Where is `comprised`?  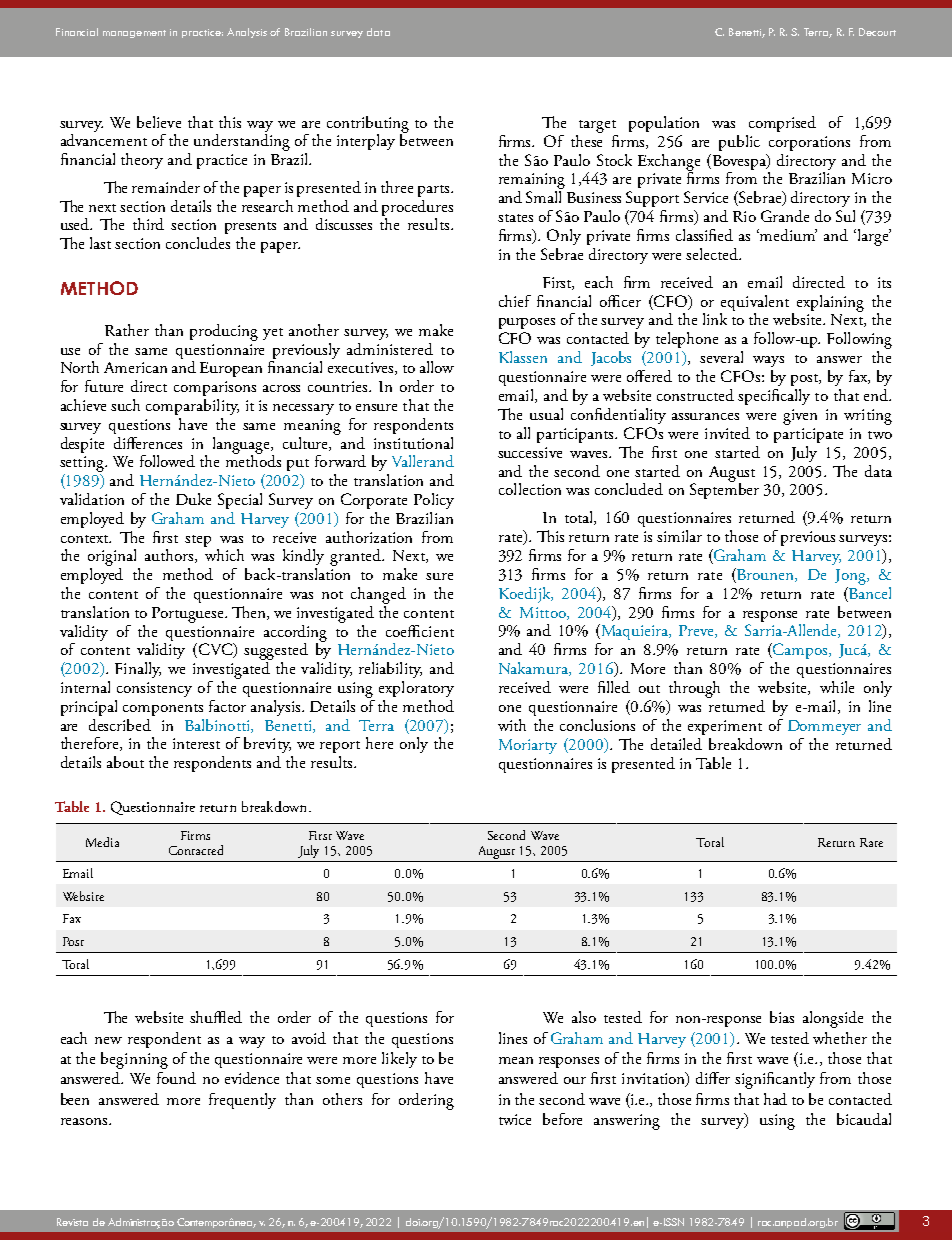 comprised is located at coordinates (782, 124).
